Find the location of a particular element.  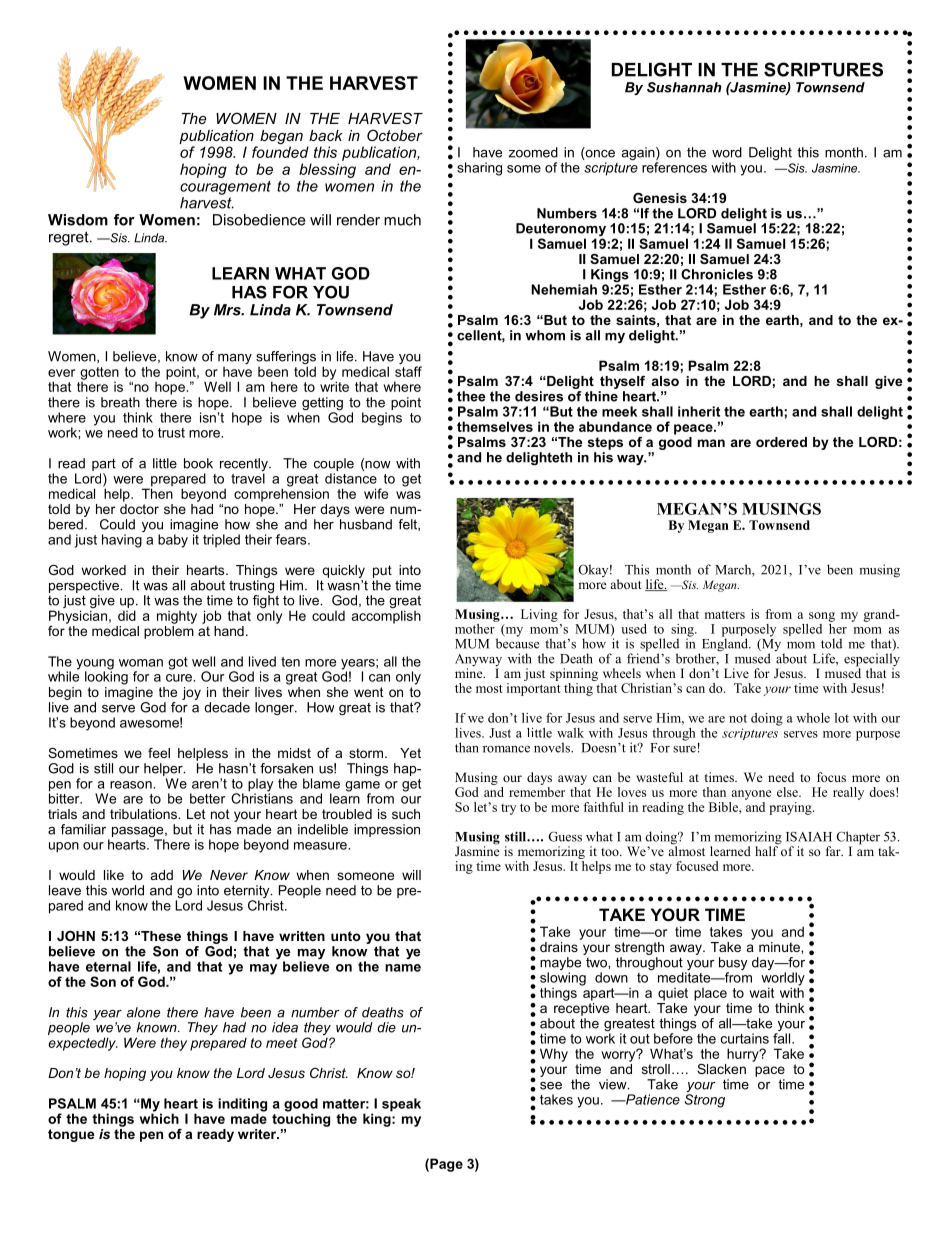

word is located at coordinates (727, 152).
